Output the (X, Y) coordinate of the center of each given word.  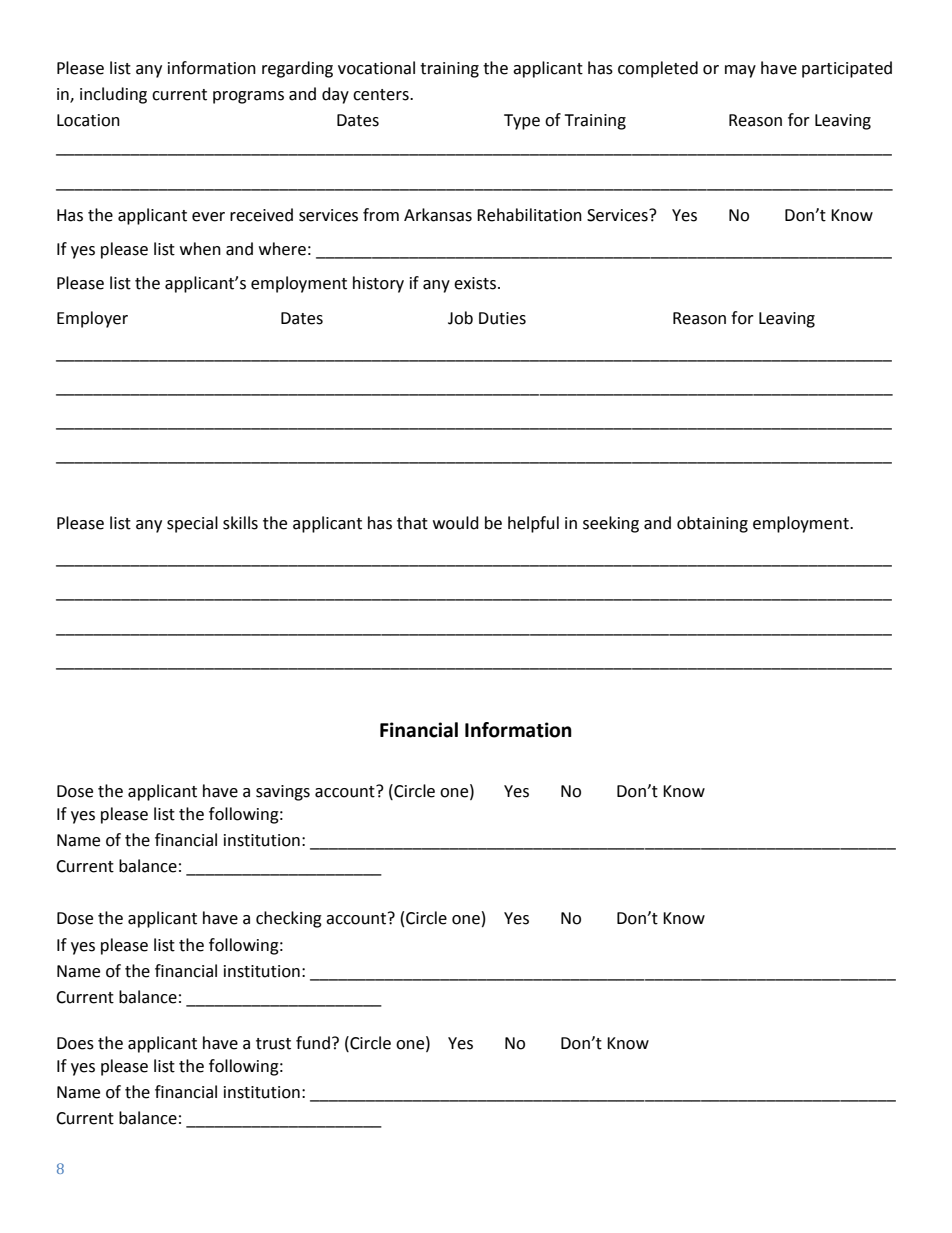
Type (522, 122)
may (740, 71)
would (456, 523)
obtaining (712, 524)
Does (75, 1043)
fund (313, 1043)
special (192, 524)
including (113, 95)
